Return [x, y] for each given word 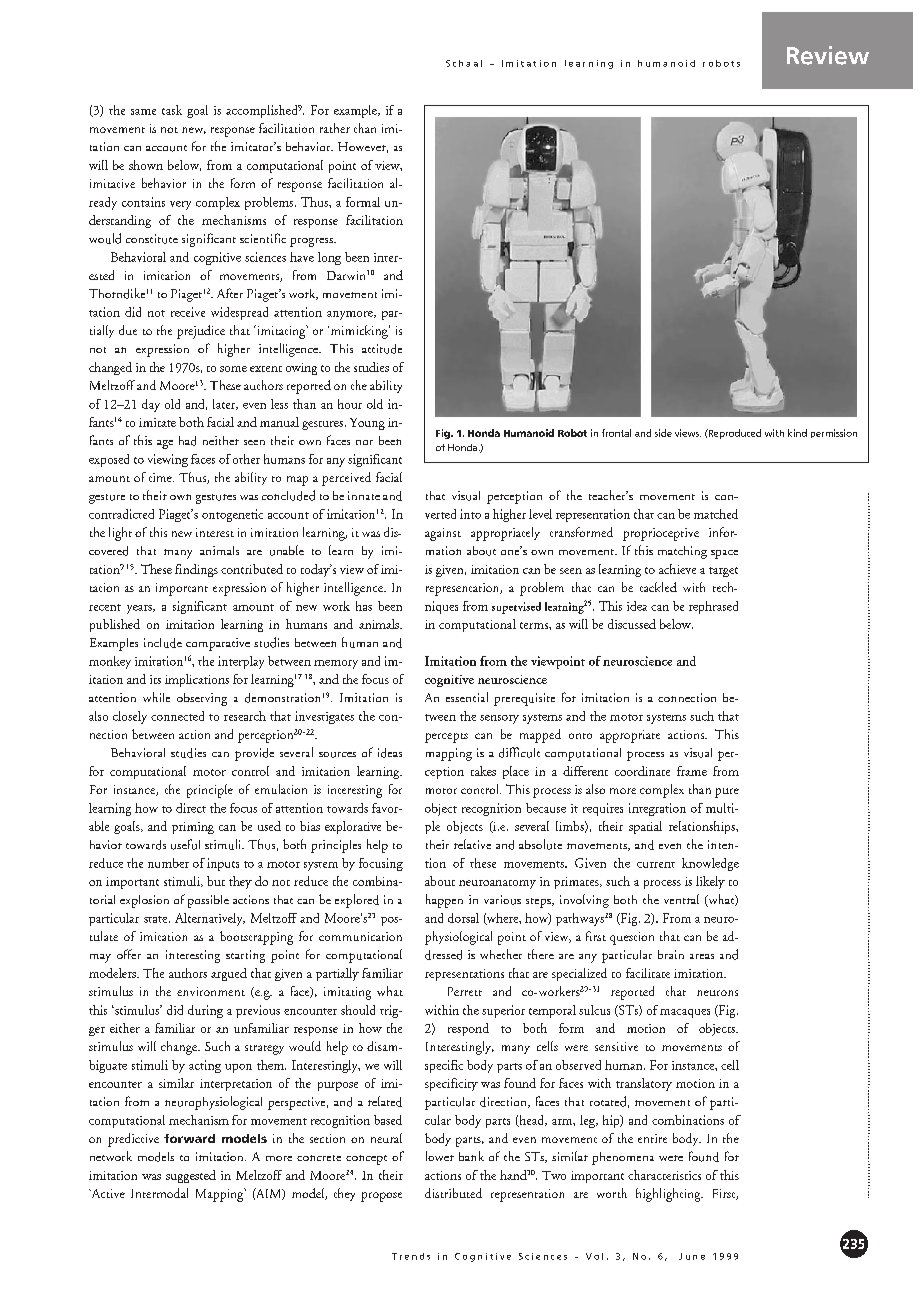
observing [202, 699]
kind [797, 433]
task [172, 110]
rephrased [713, 607]
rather [335, 128]
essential [467, 697]
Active [107, 1193]
